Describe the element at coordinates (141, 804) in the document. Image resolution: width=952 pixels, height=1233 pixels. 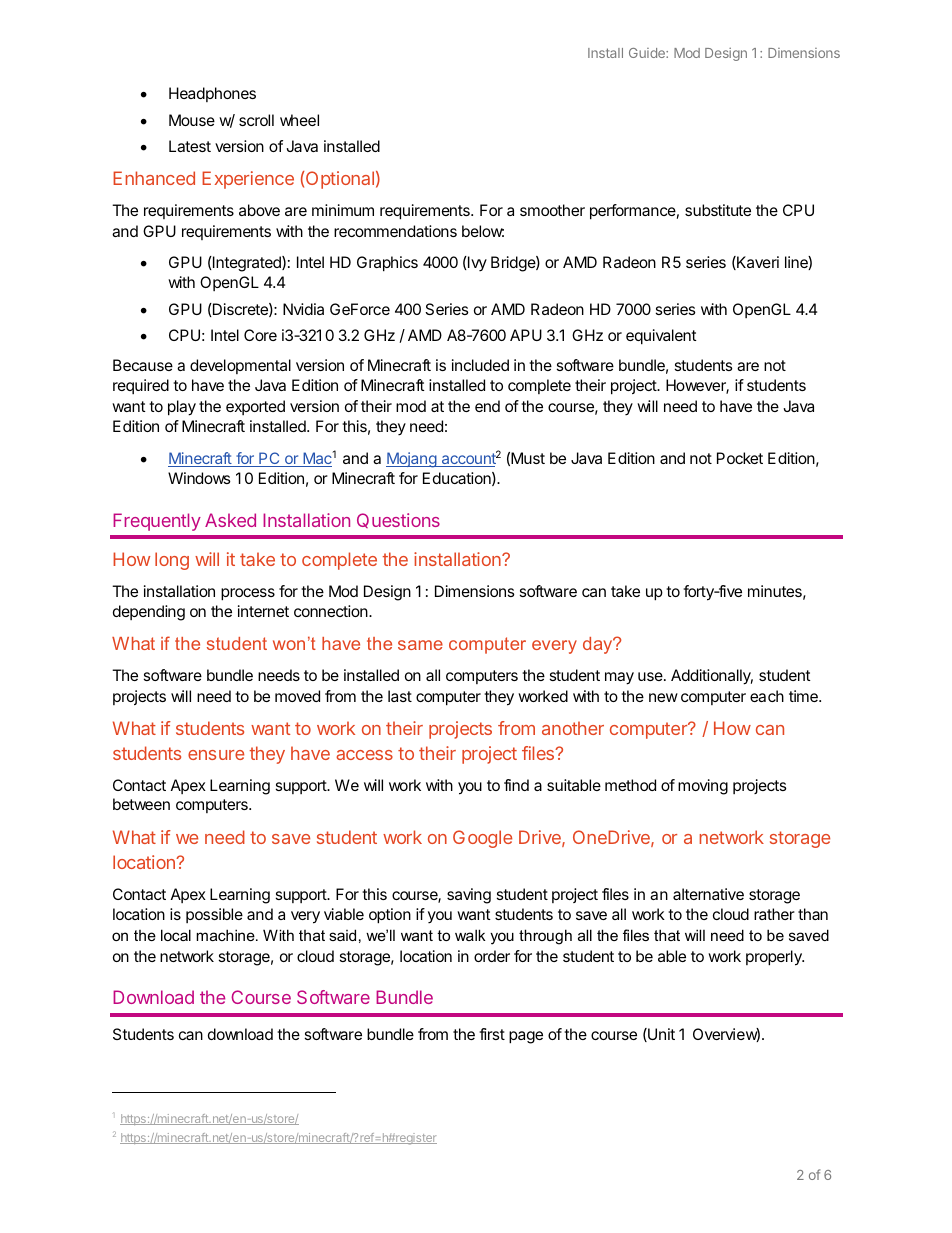
I see `between` at that location.
